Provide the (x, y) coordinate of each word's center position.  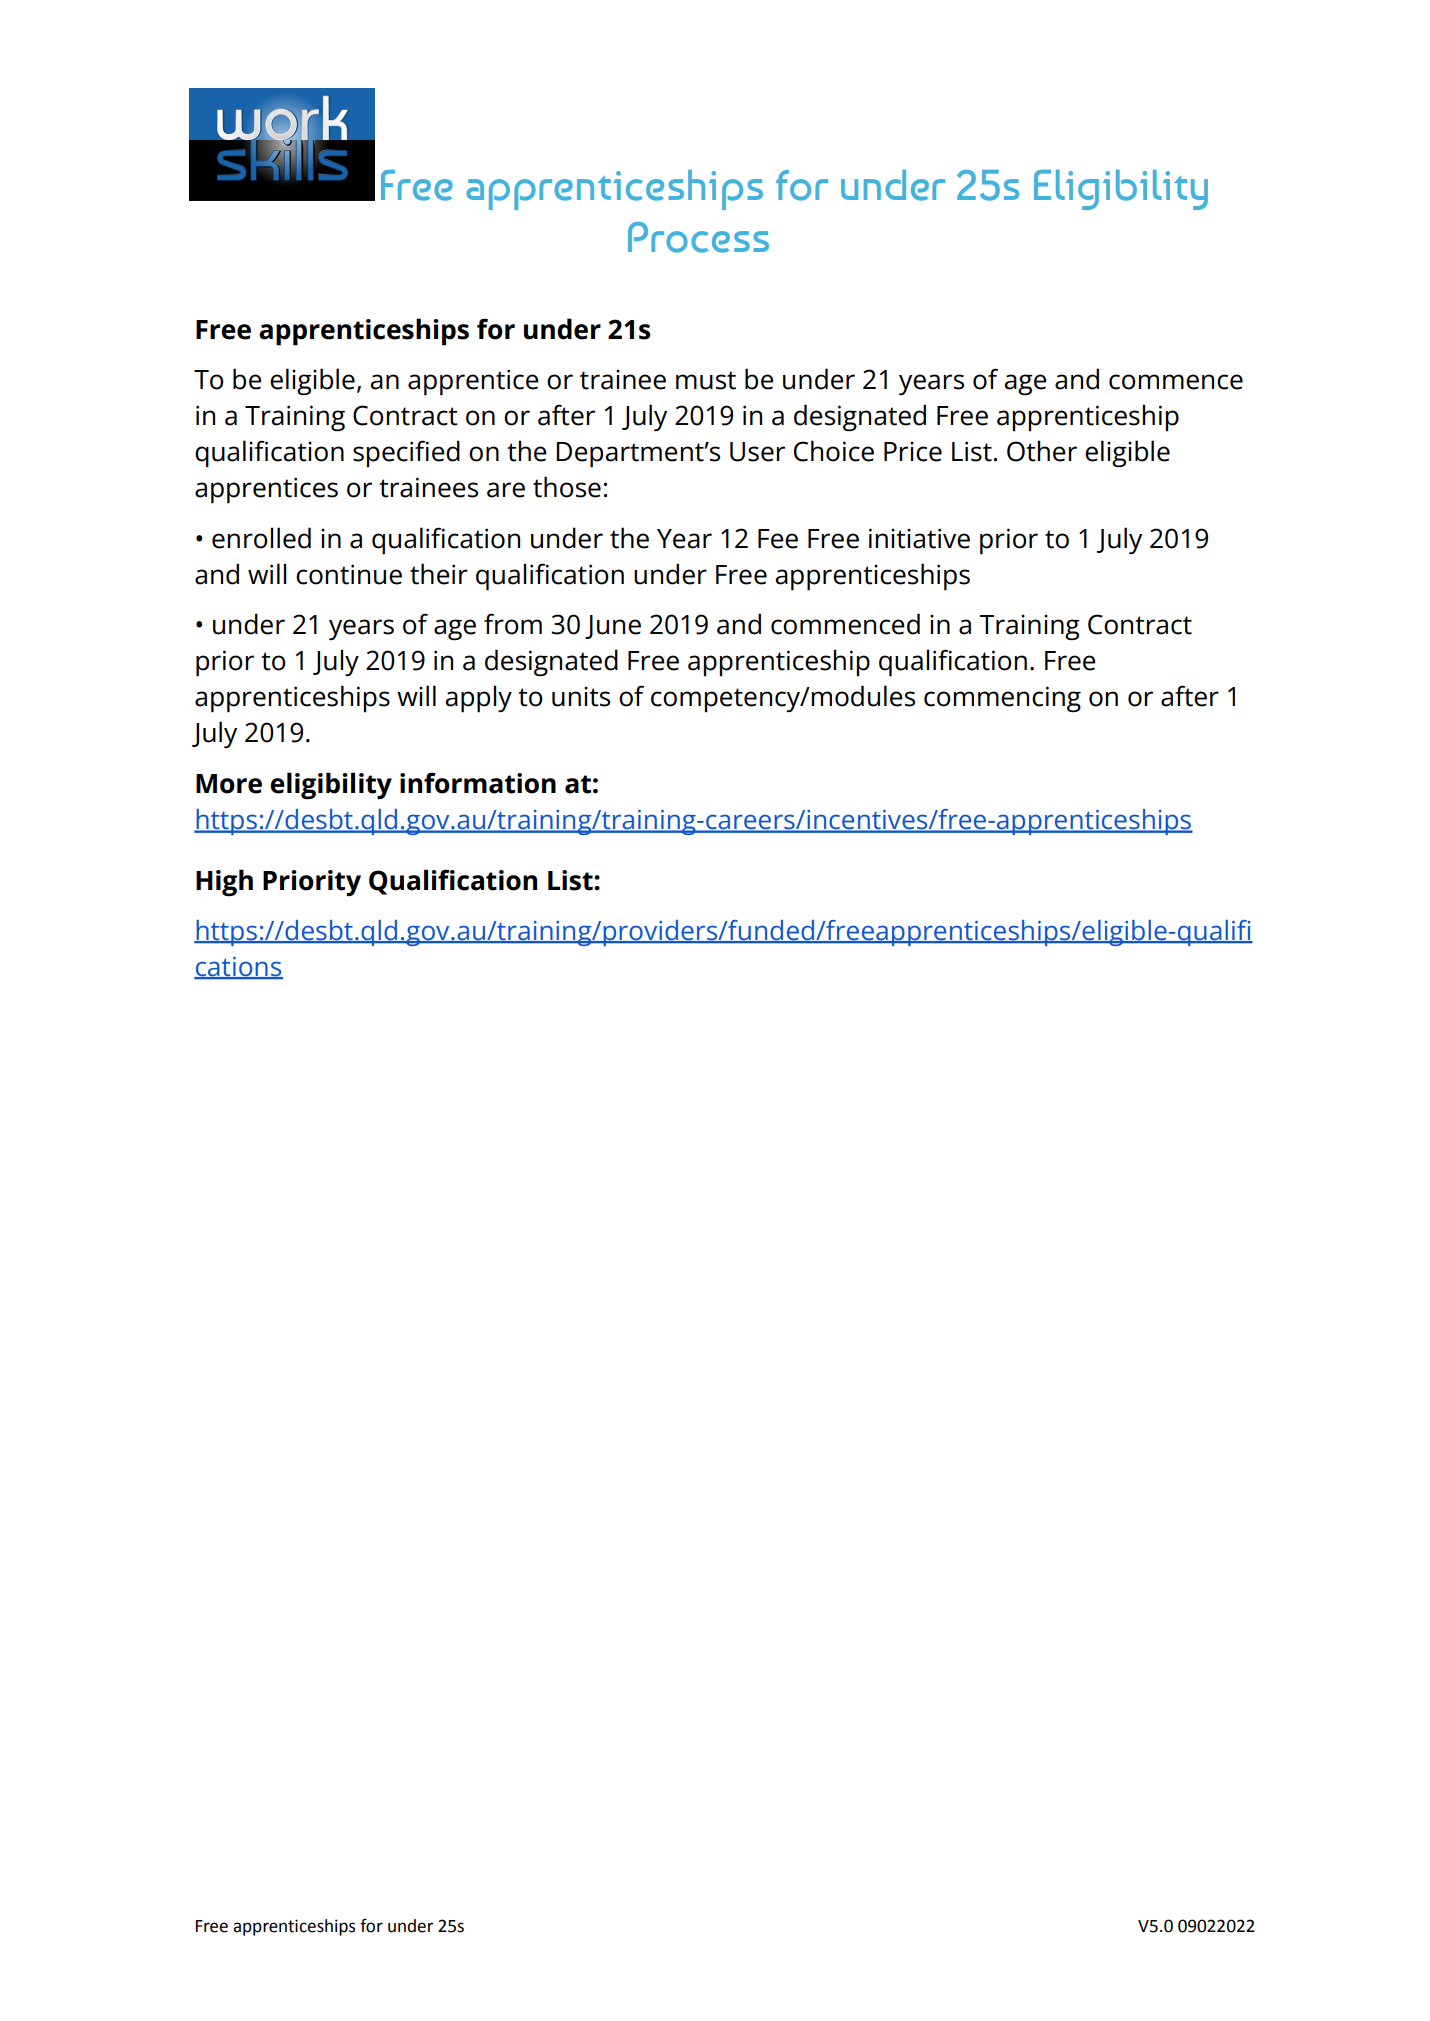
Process (698, 237)
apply (478, 699)
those (567, 487)
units (581, 696)
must (706, 380)
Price (913, 451)
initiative (919, 538)
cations (238, 968)
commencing (1002, 699)
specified (406, 454)
